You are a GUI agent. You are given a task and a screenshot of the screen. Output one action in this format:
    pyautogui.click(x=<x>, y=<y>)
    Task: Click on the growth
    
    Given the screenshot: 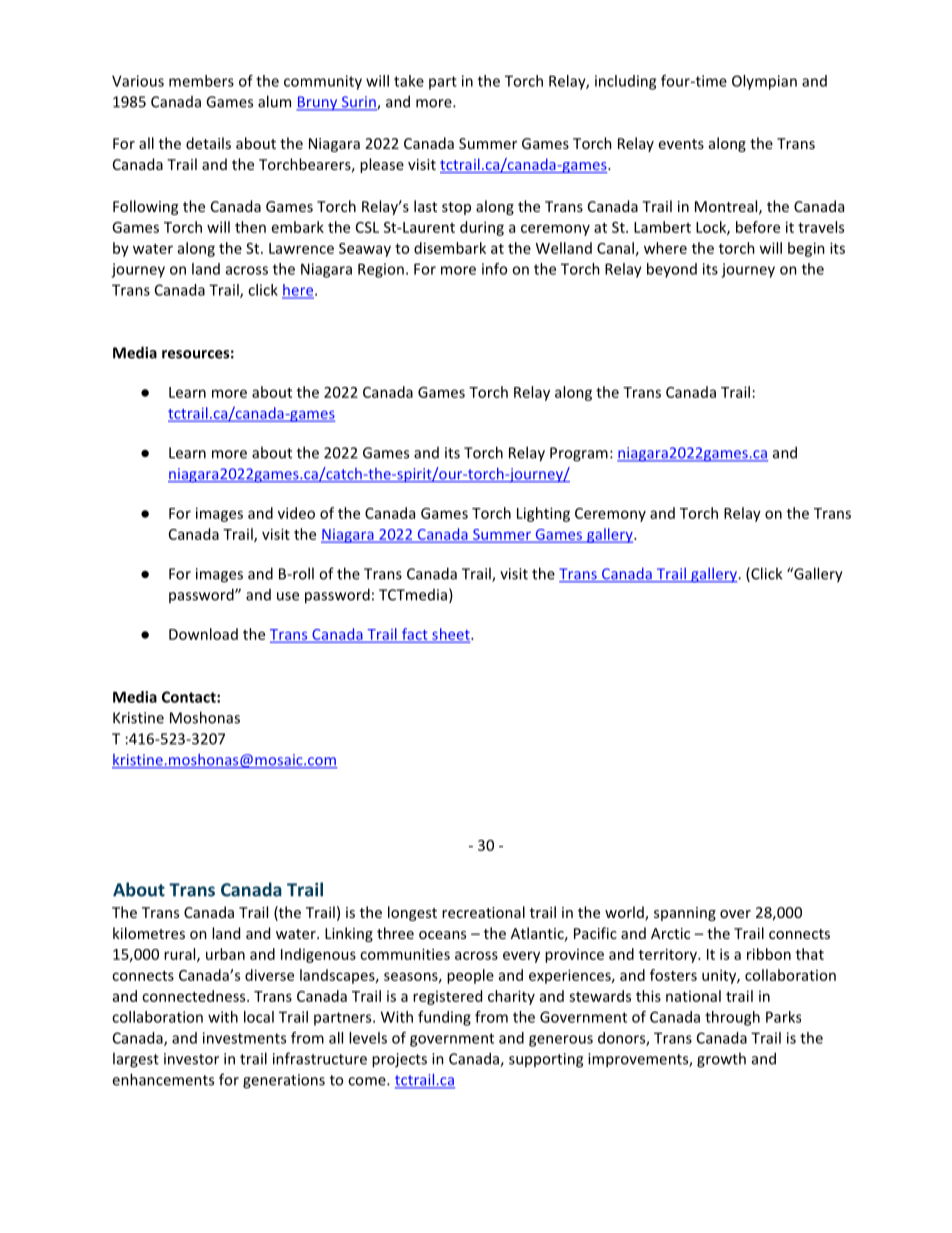 What is the action you would take?
    pyautogui.click(x=721, y=1060)
